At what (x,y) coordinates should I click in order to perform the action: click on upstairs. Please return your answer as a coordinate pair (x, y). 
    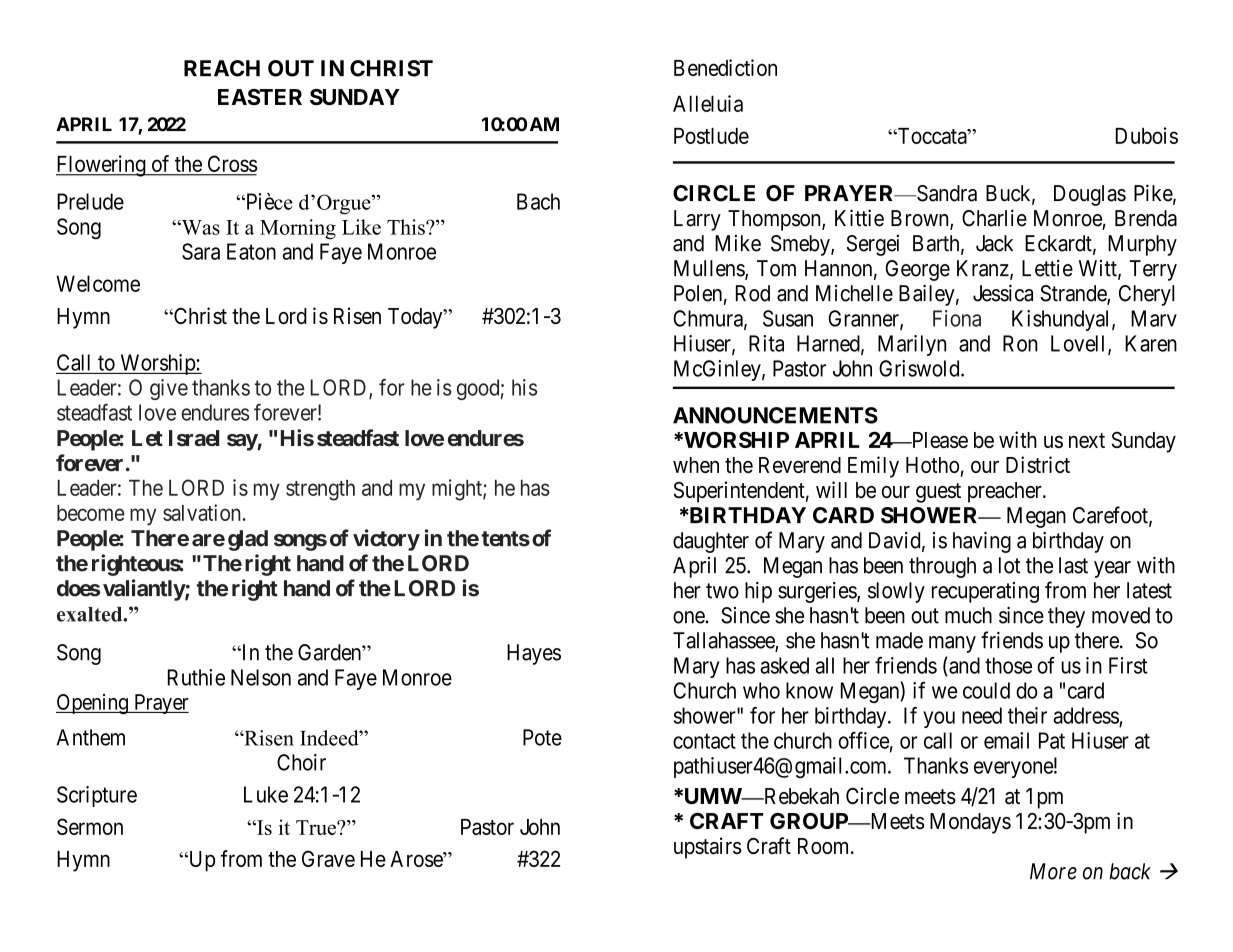
    Looking at the image, I should click on (708, 848).
